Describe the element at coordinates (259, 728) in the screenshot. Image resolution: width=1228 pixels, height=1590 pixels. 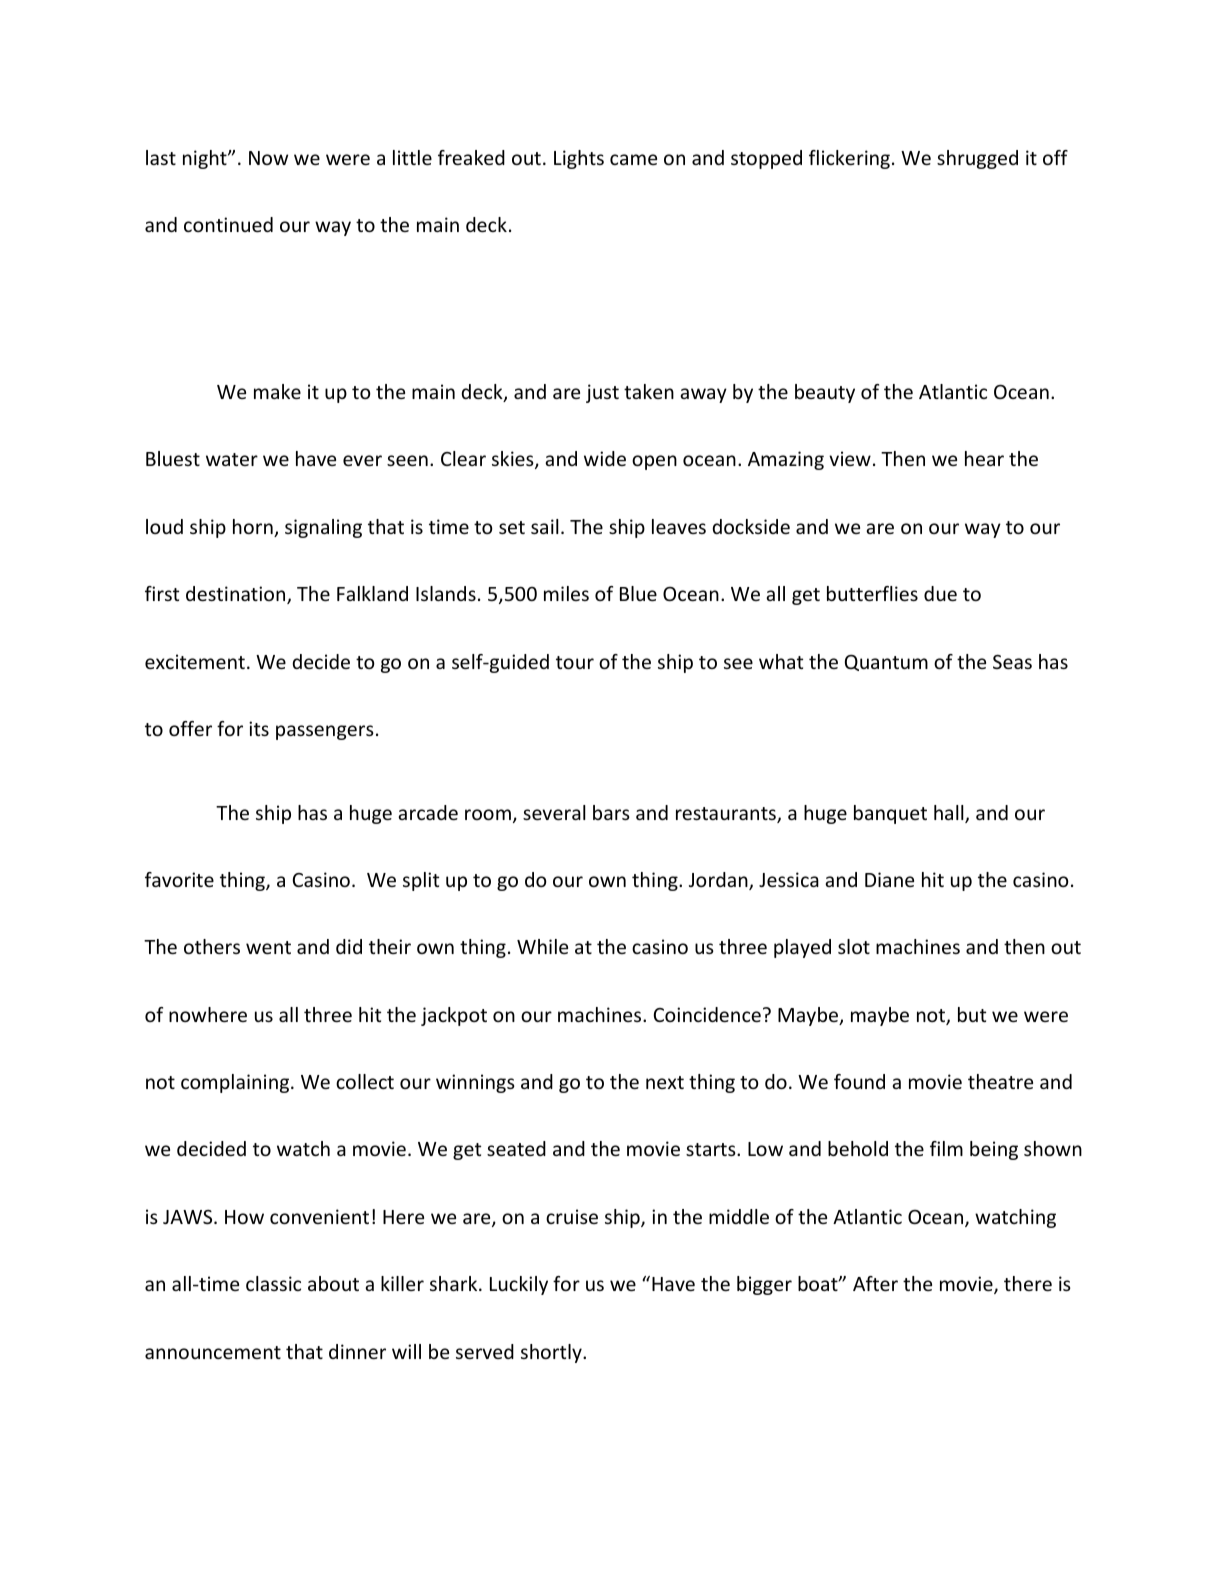
I see `its` at that location.
